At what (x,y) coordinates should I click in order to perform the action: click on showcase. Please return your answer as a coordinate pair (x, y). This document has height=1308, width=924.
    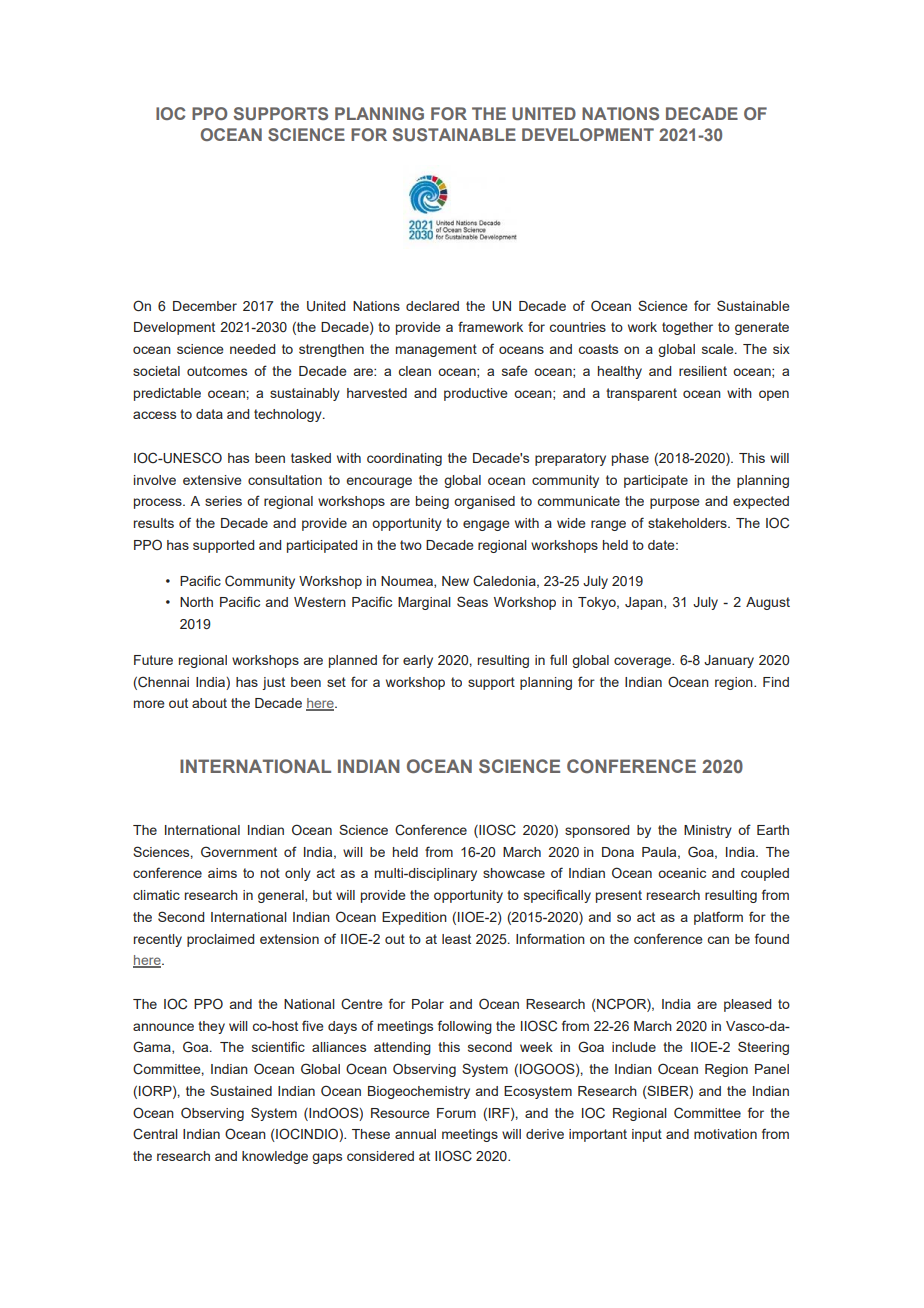
    Looking at the image, I should click on (514, 873).
